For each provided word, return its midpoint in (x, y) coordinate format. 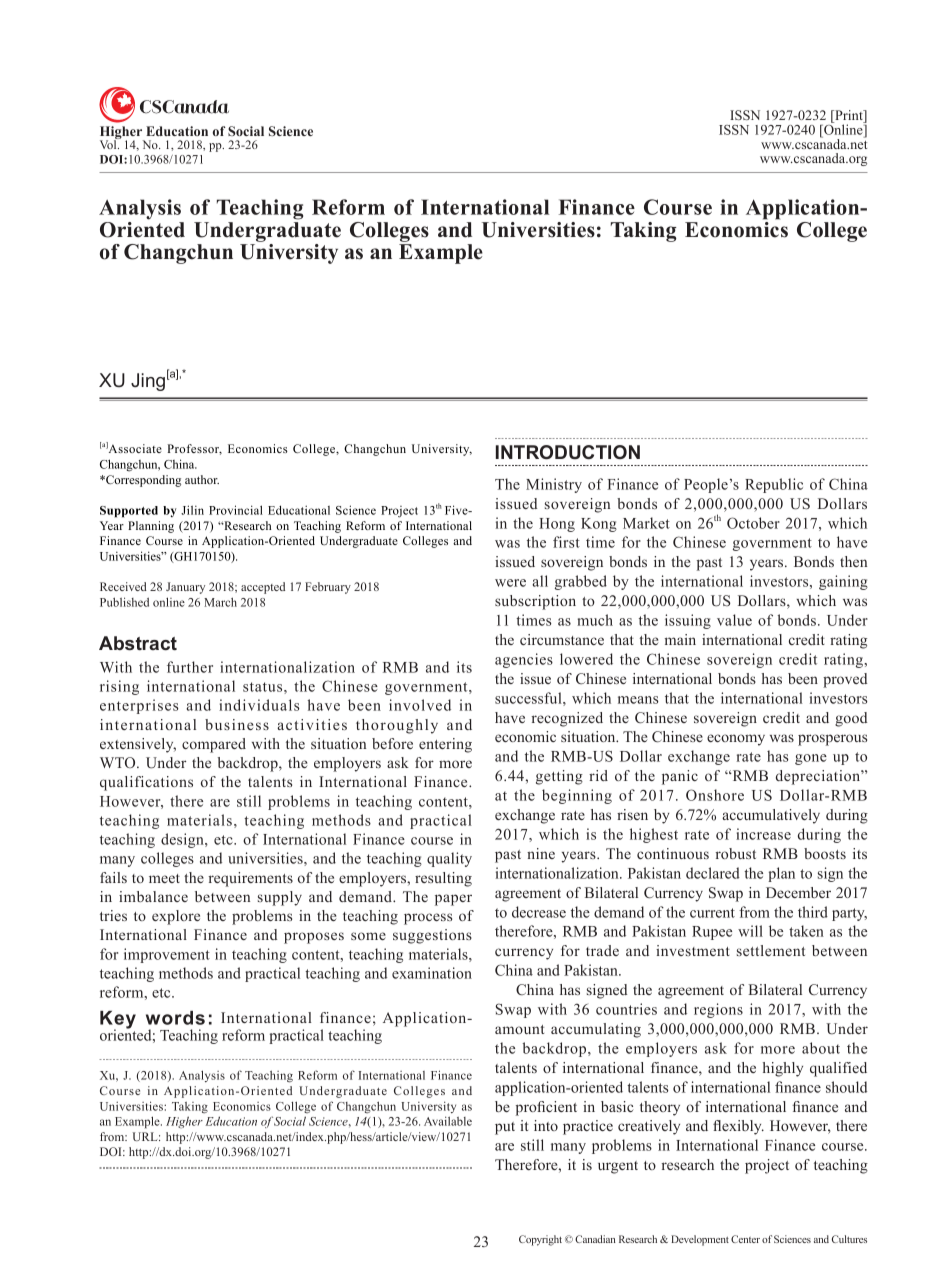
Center (745, 1239)
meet (164, 878)
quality (449, 859)
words (175, 1018)
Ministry (554, 485)
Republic (774, 485)
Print (849, 116)
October (753, 523)
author (202, 479)
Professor (194, 449)
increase (763, 834)
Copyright (540, 1240)
